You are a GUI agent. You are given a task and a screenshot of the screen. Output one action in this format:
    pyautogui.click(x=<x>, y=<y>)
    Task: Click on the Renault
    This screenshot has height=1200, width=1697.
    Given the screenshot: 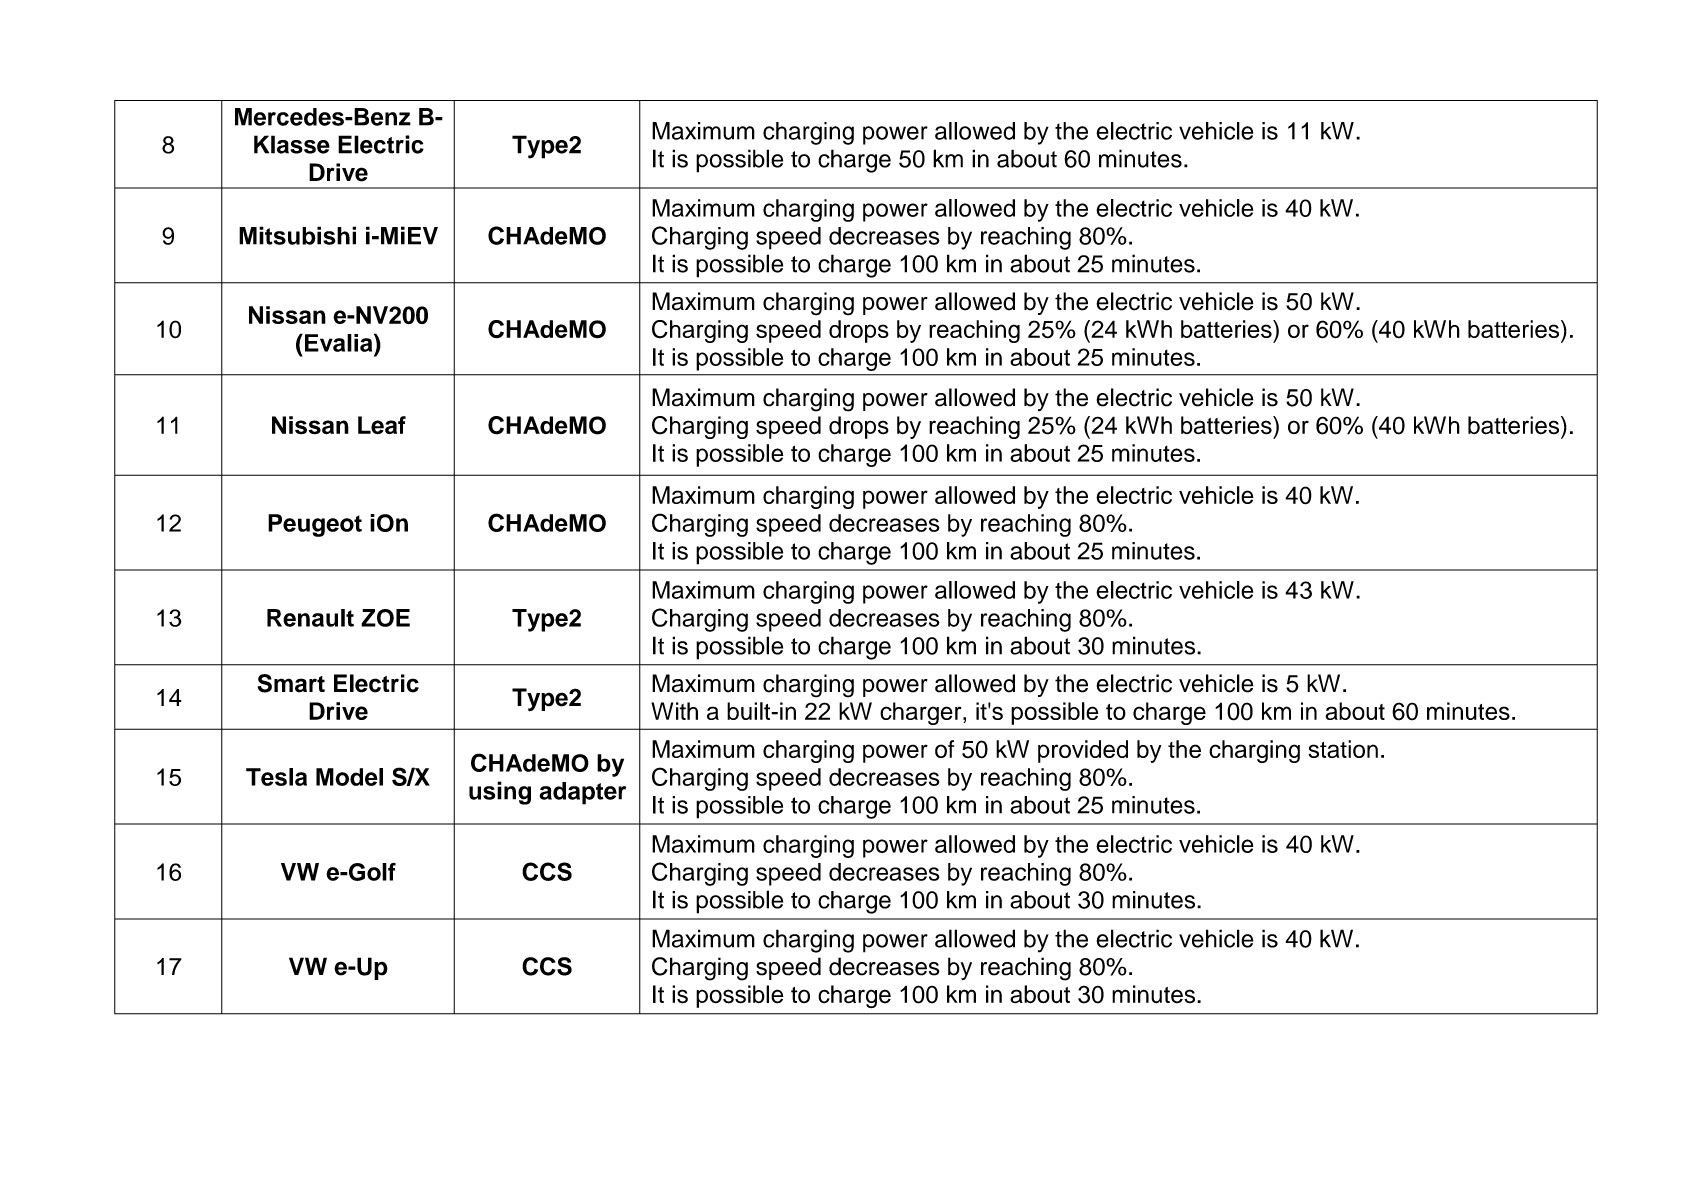 What is the action you would take?
    pyautogui.click(x=310, y=618)
